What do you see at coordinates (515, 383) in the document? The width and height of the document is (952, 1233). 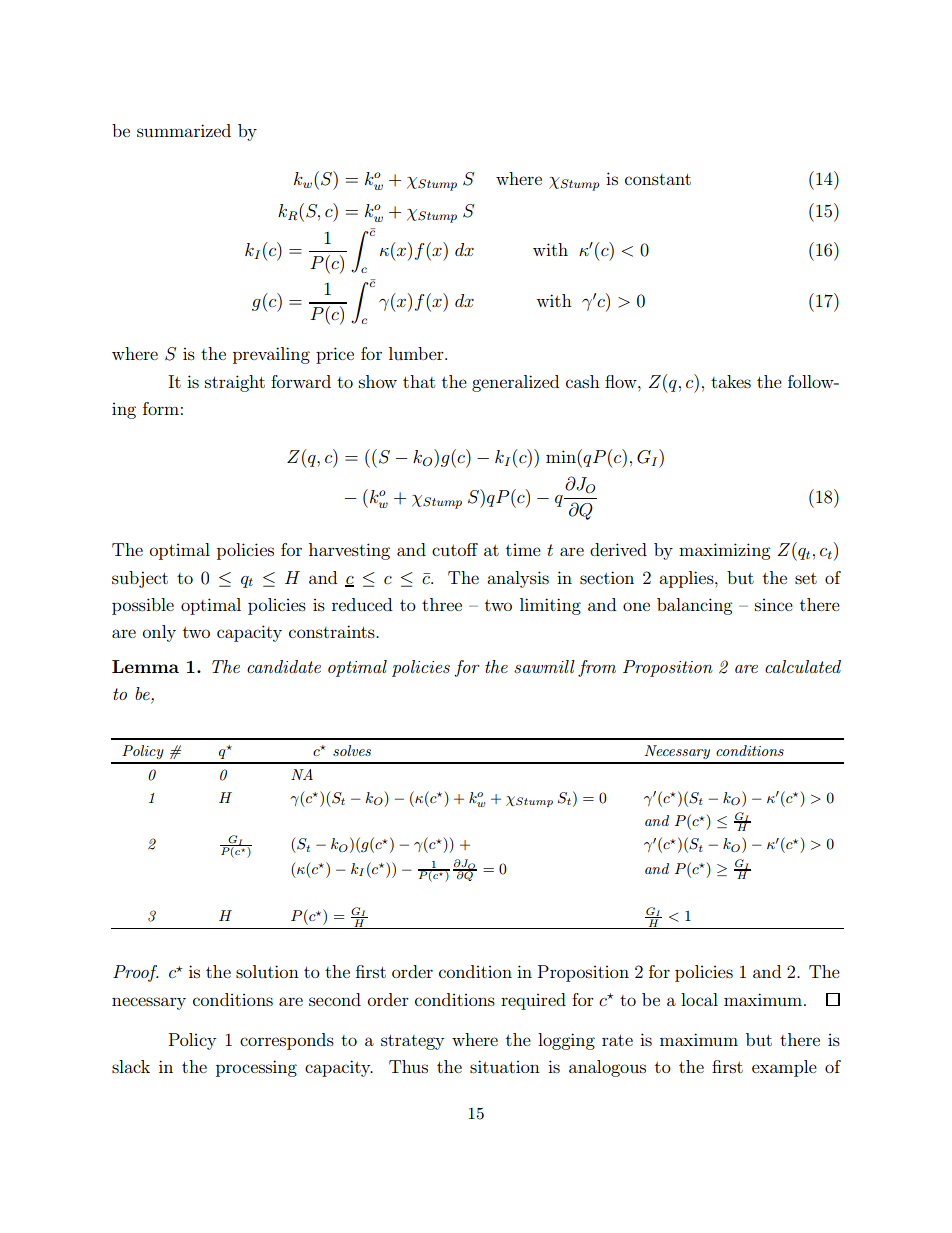 I see `generalized` at bounding box center [515, 383].
